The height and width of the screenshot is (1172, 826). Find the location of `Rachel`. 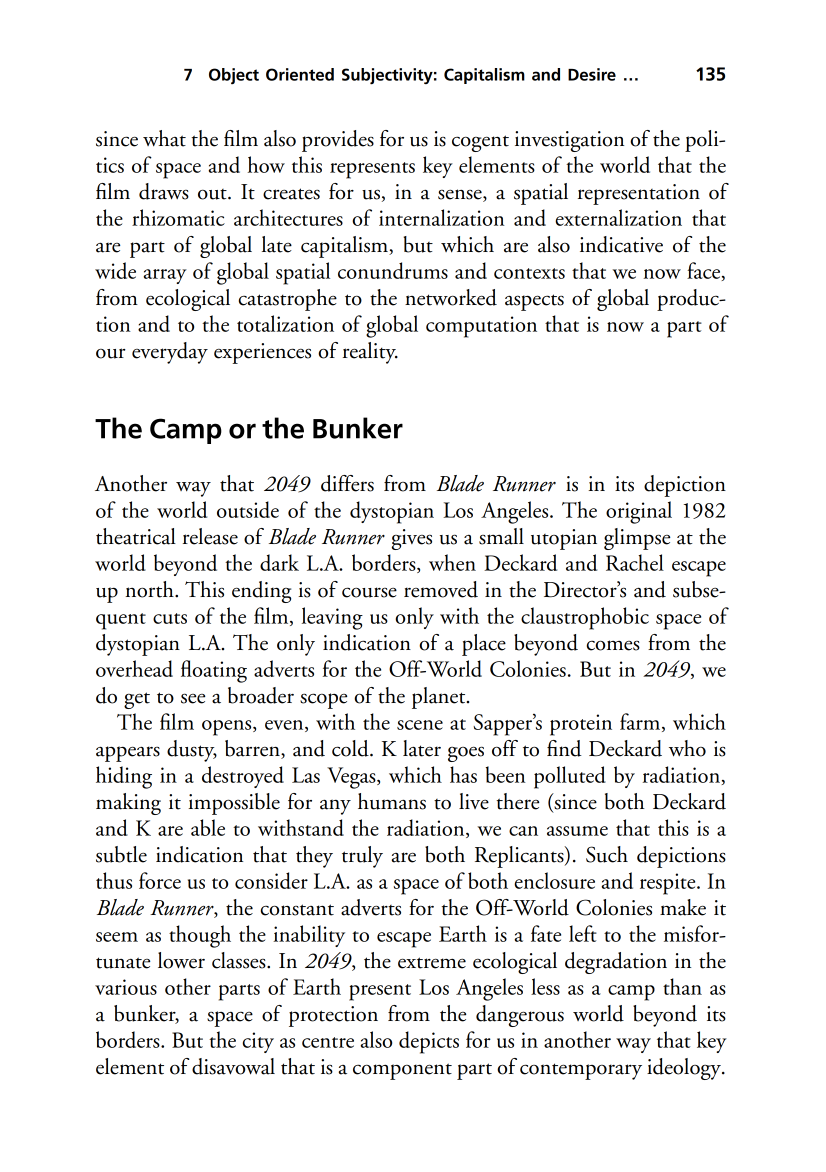

Rachel is located at coordinates (635, 562).
